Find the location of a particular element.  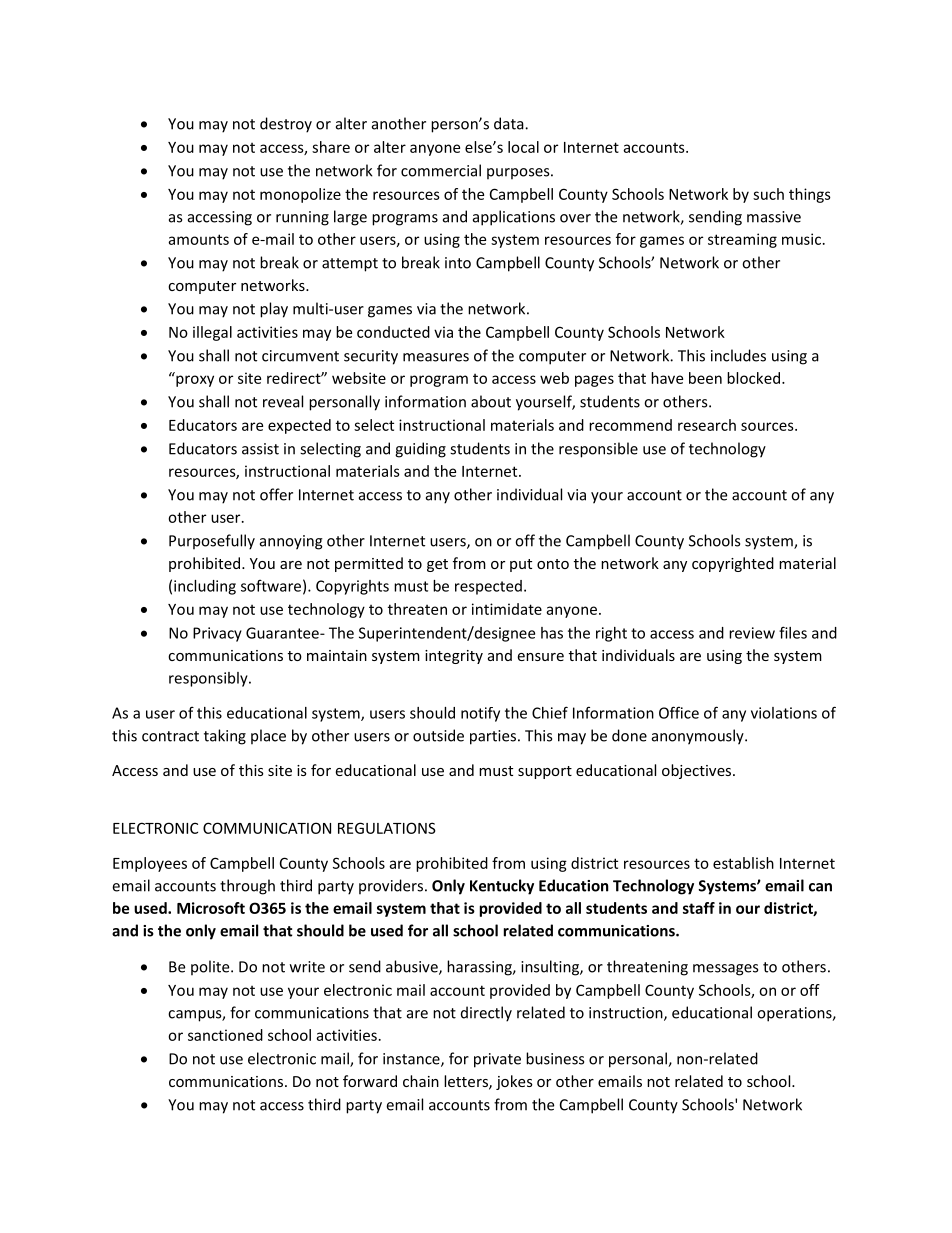

private is located at coordinates (497, 1060).
